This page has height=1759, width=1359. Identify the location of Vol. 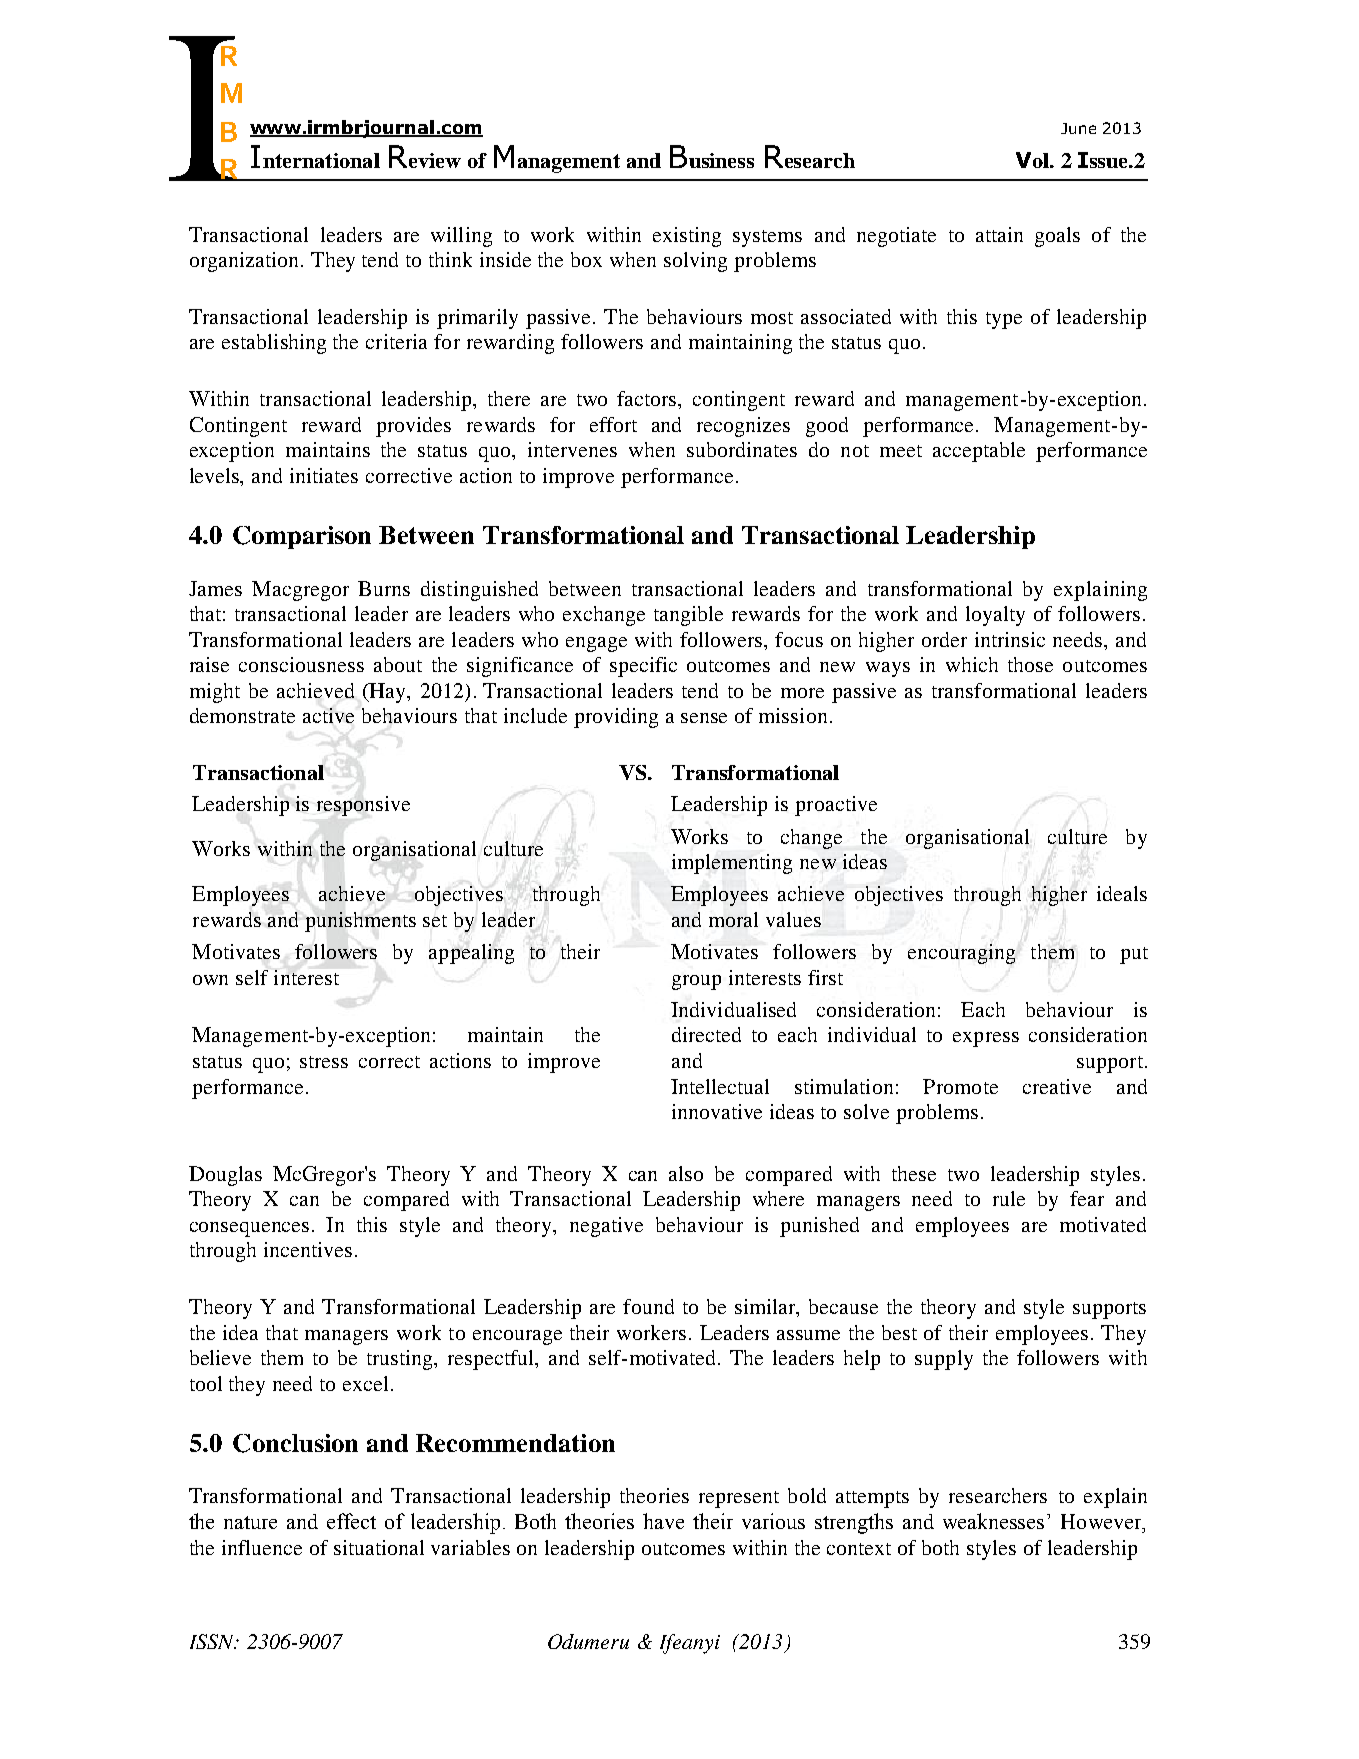
(1033, 160).
